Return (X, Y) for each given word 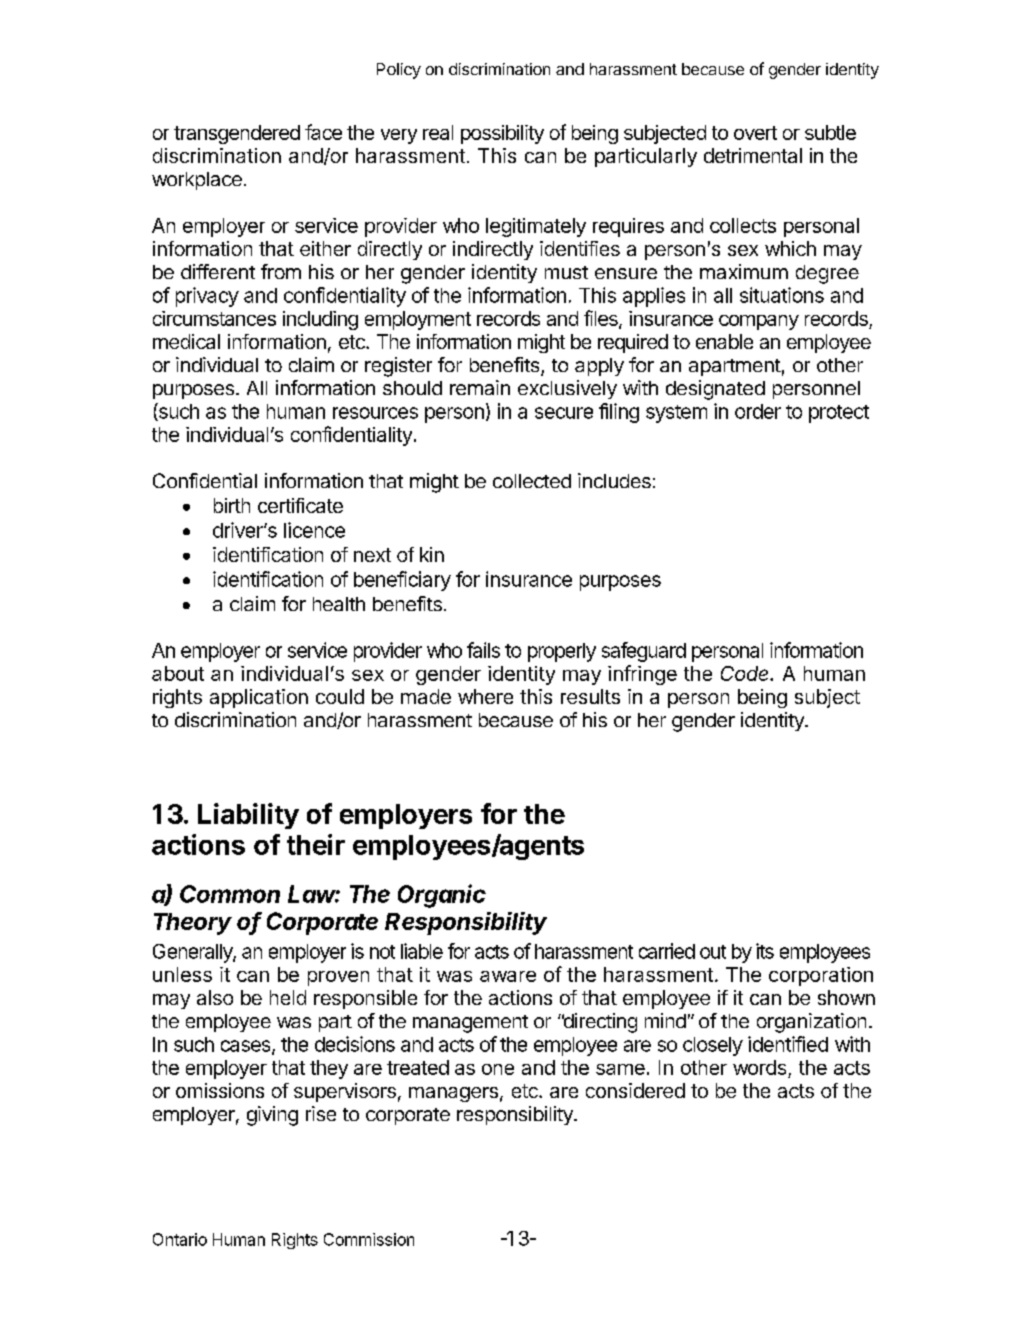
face (323, 132)
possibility (502, 134)
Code (746, 673)
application (259, 698)
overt (755, 133)
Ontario (180, 1239)
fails (483, 650)
